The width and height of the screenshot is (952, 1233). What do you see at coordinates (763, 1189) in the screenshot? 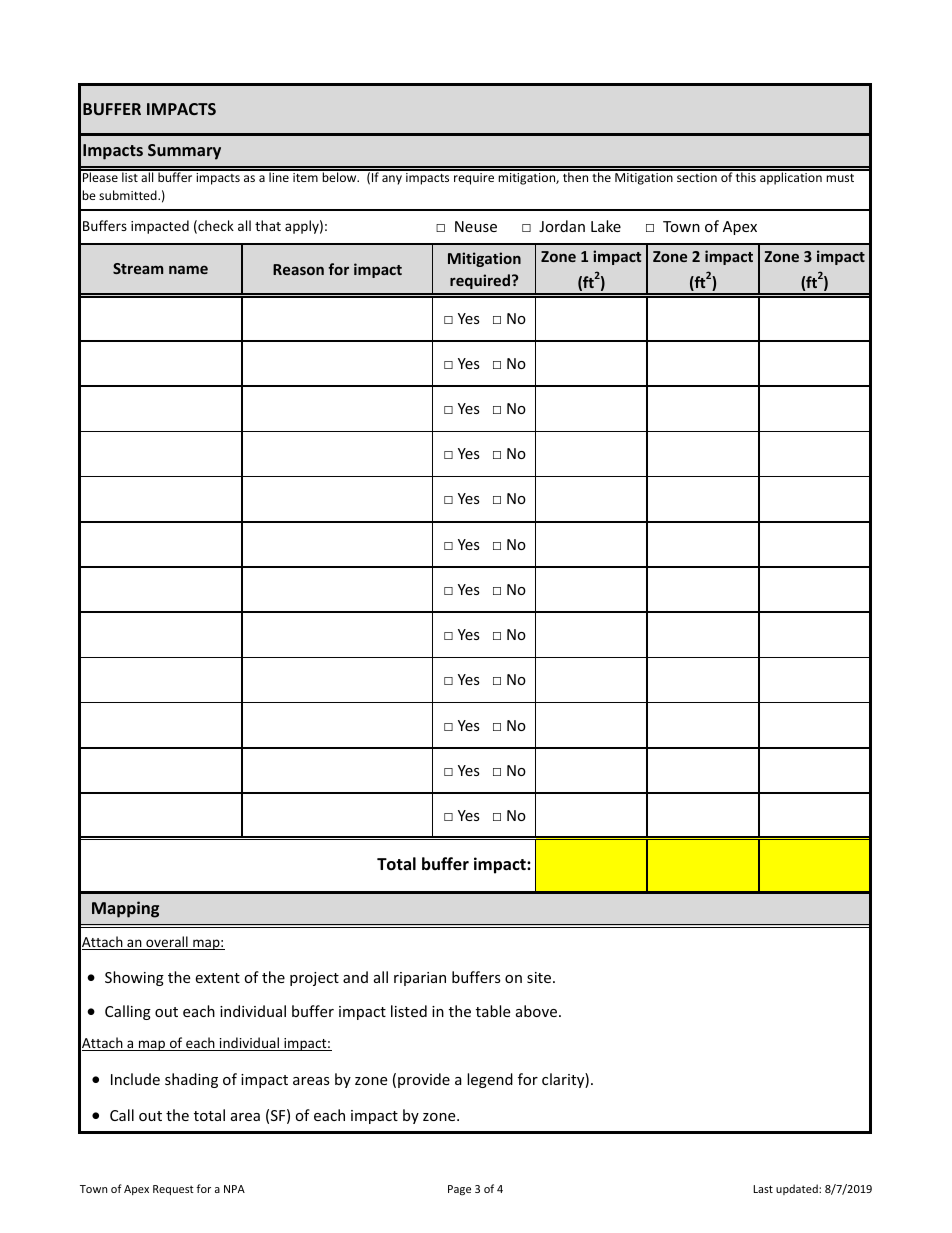
I see `Last` at bounding box center [763, 1189].
